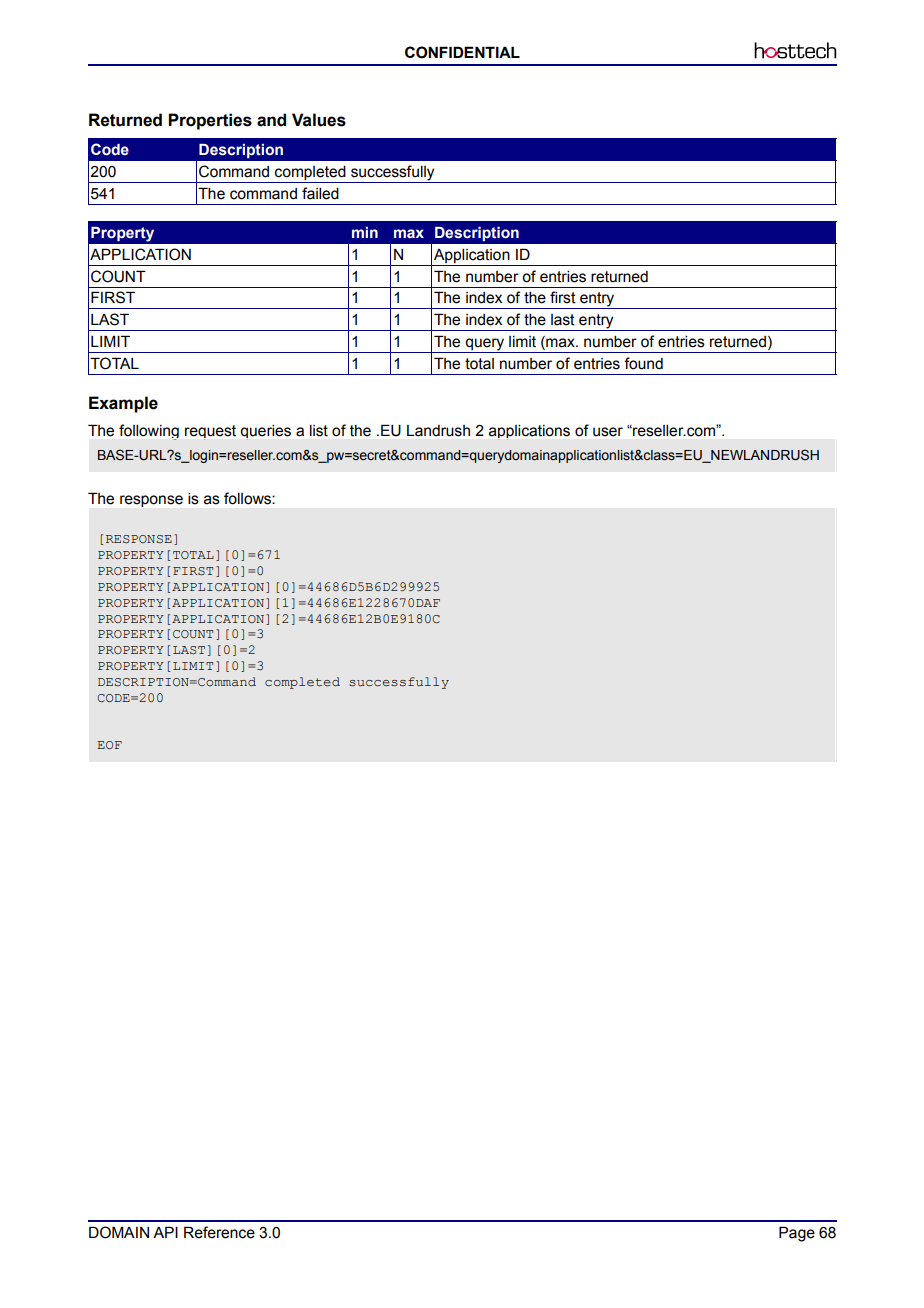 The image size is (924, 1308). Describe the element at coordinates (219, 1232) in the screenshot. I see `Reference` at that location.
